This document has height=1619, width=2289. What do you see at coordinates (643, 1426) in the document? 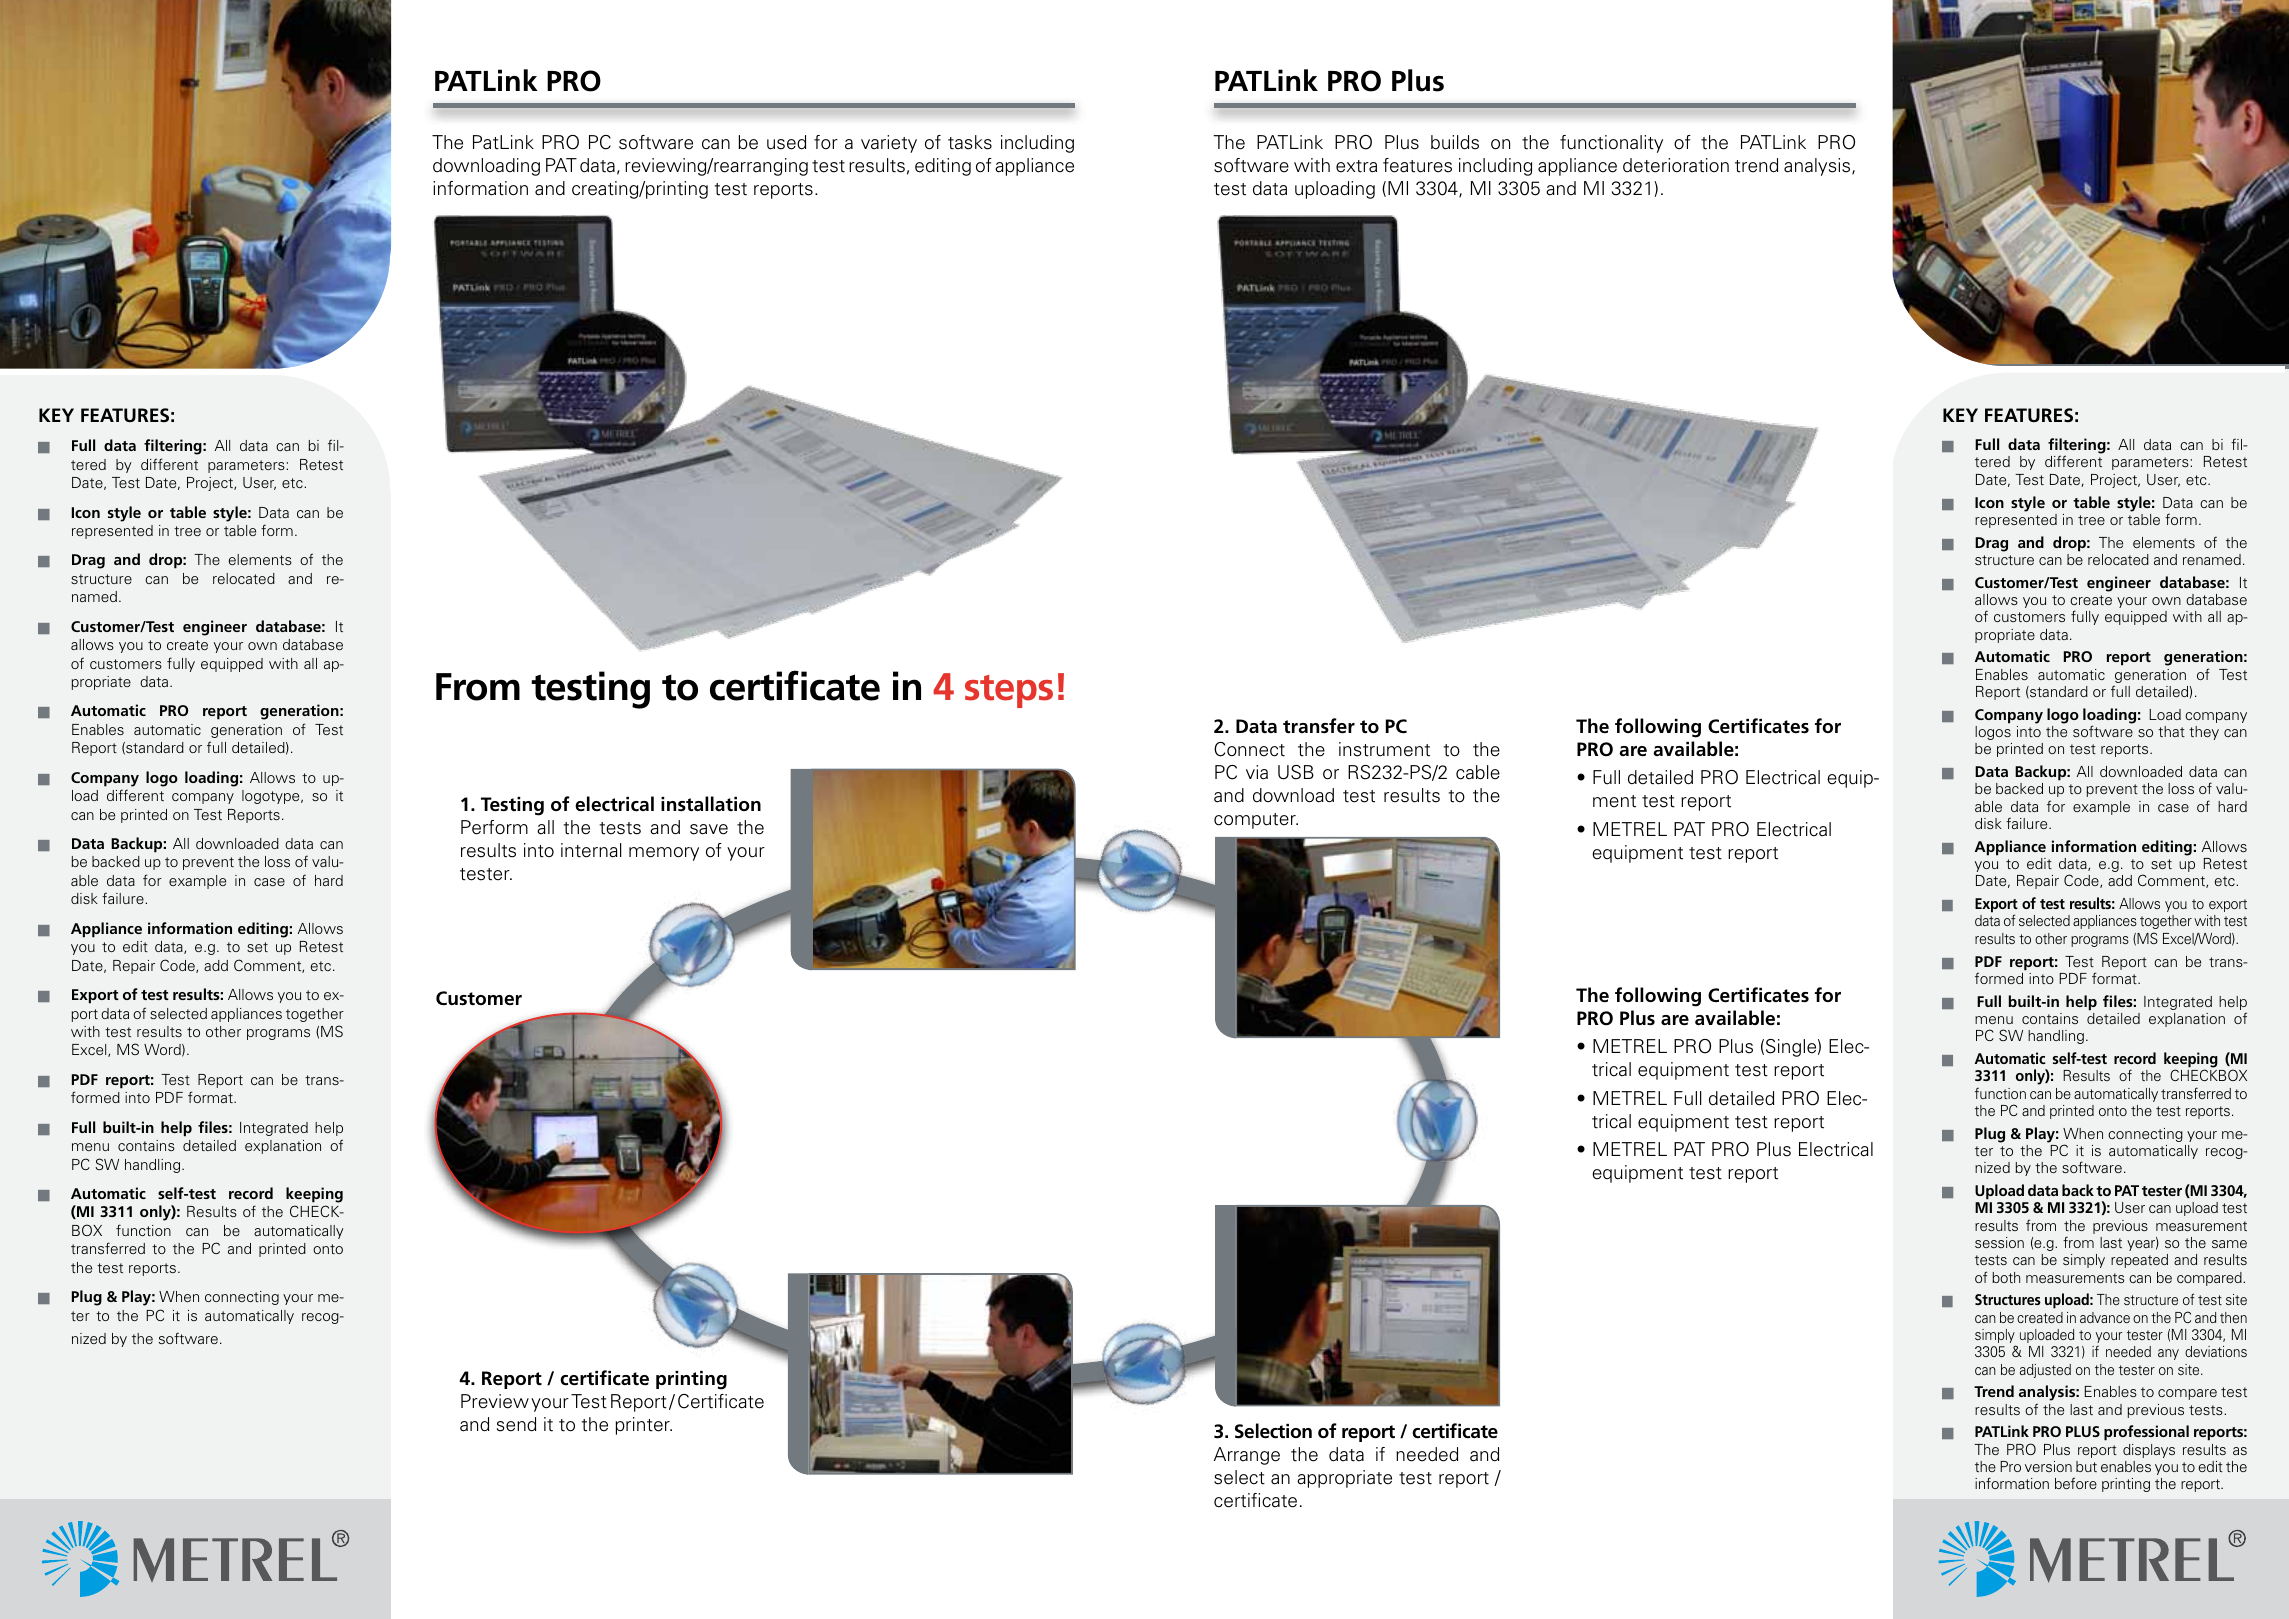
I see `printer` at bounding box center [643, 1426].
